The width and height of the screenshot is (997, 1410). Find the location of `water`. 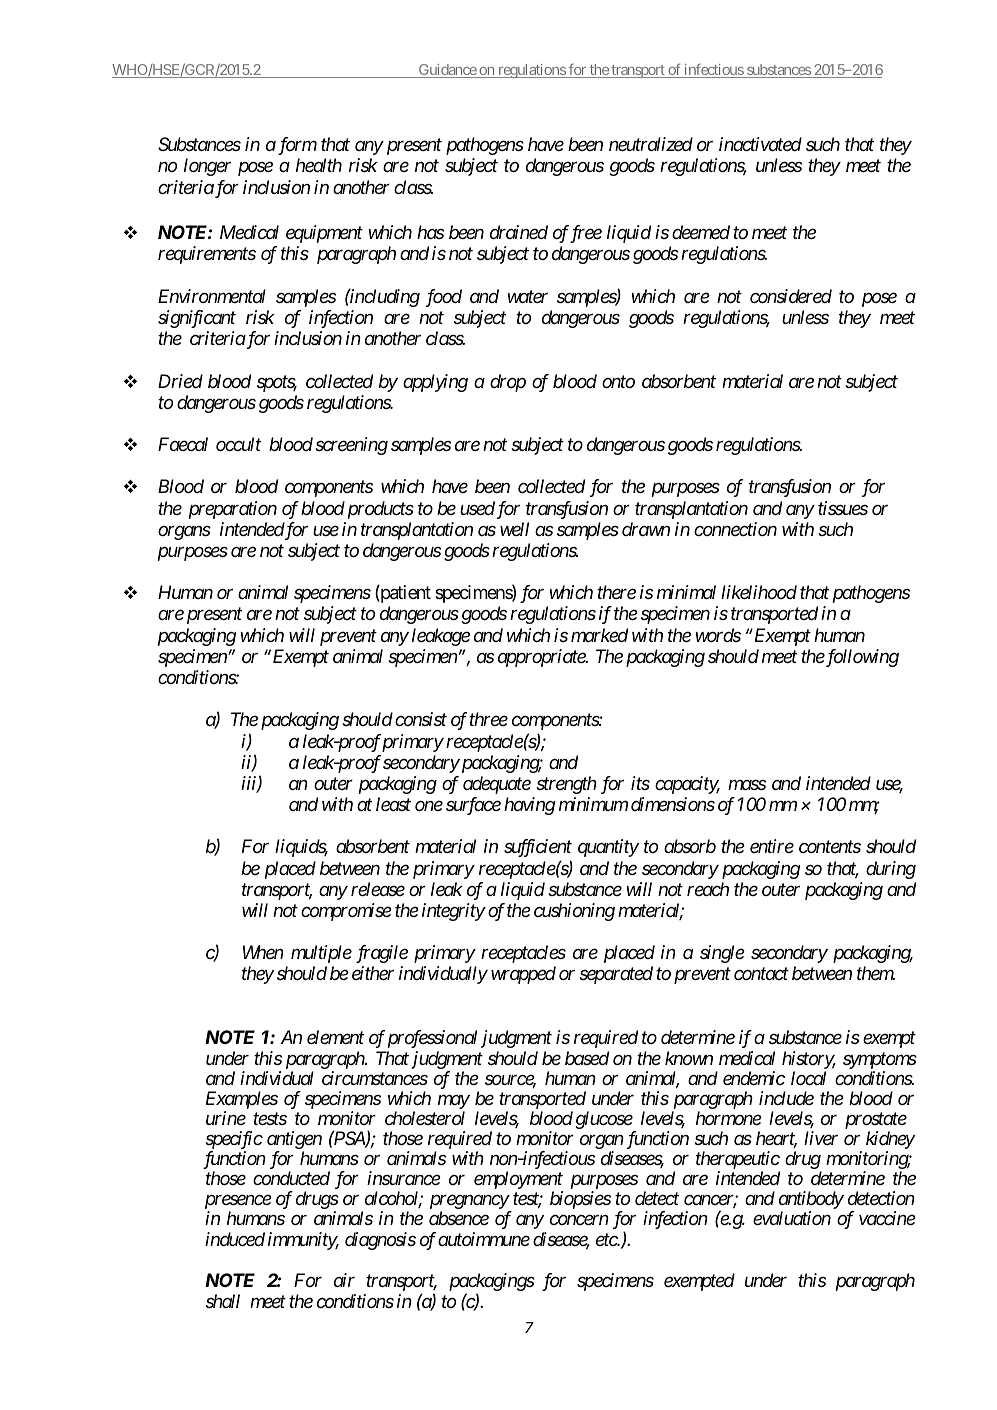

water is located at coordinates (527, 297).
